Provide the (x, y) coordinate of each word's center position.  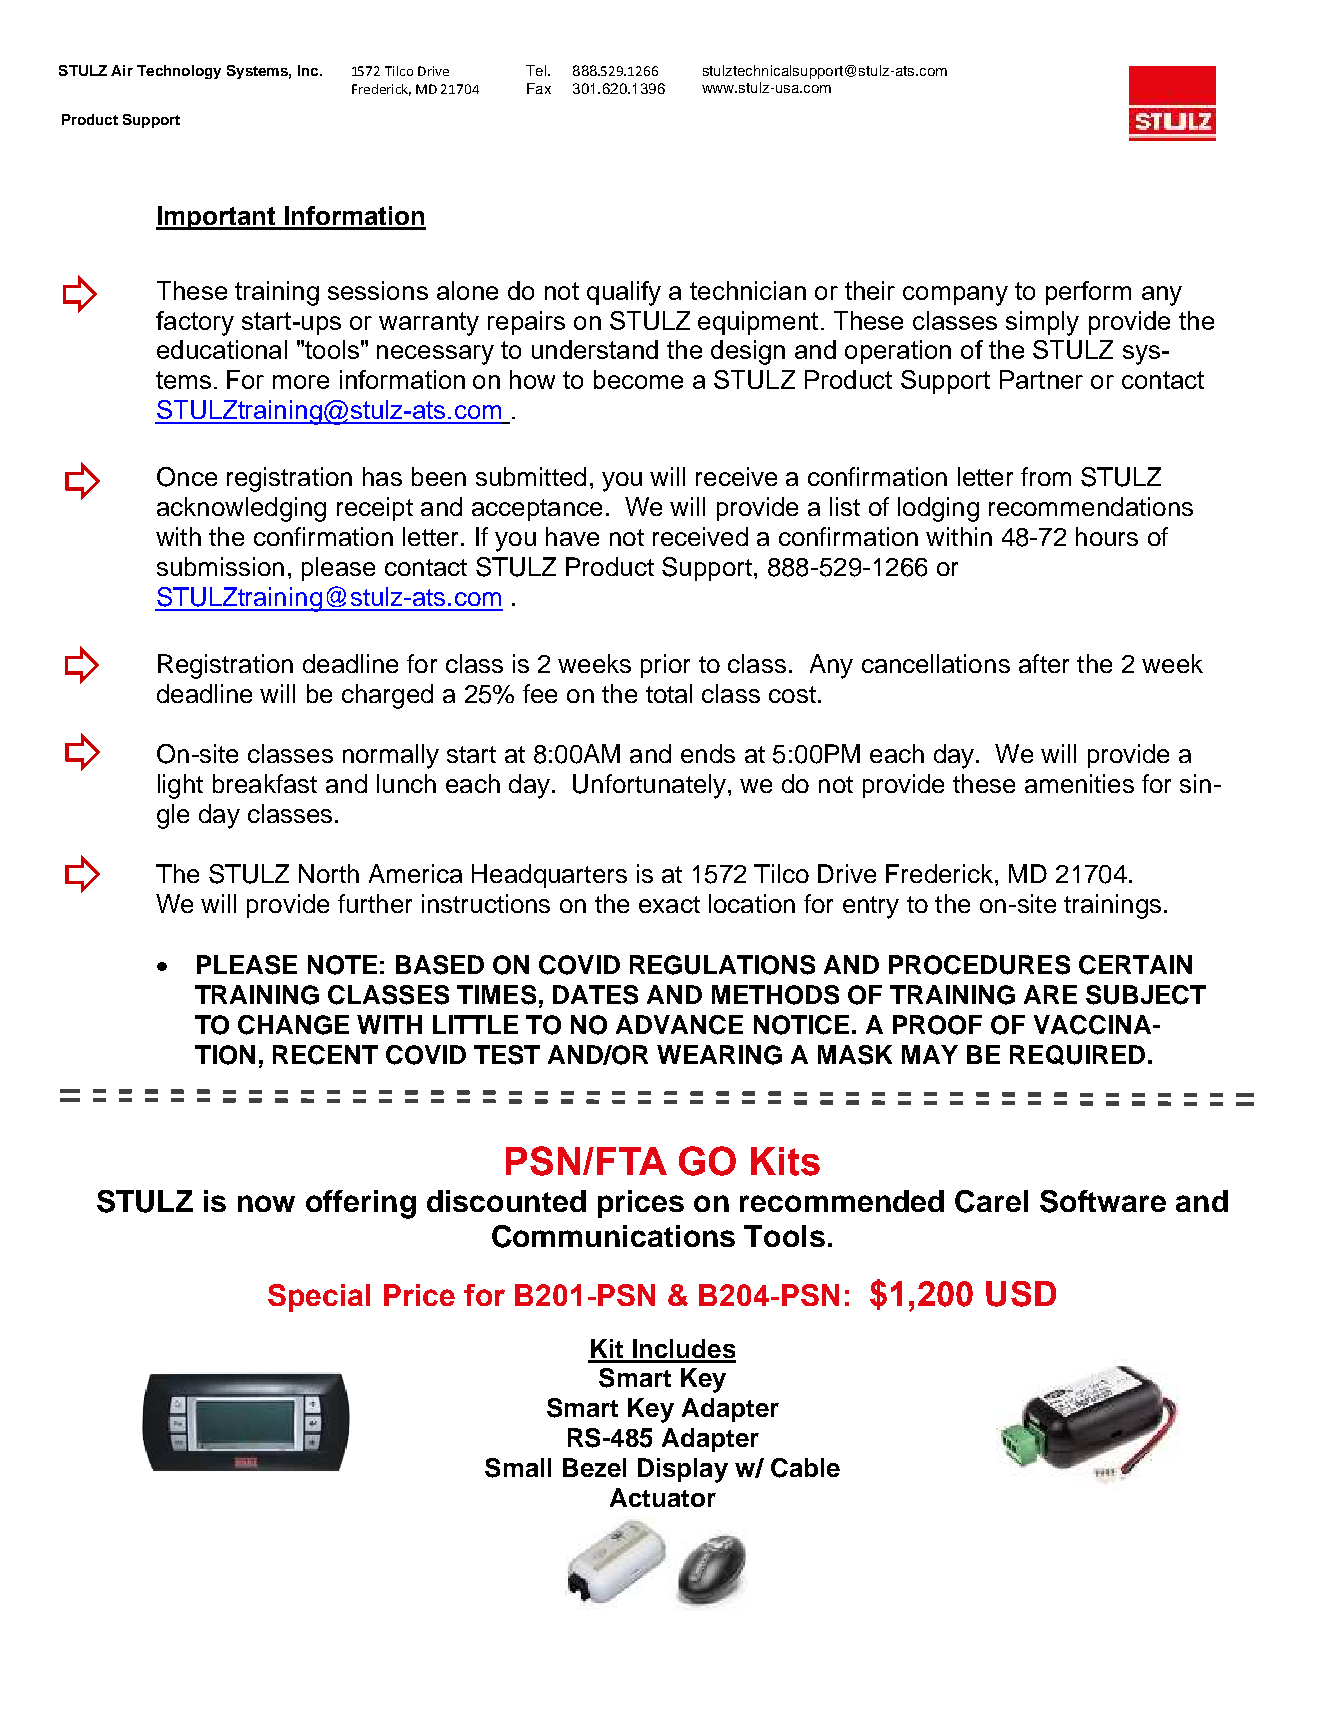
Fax (539, 88)
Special (319, 1298)
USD (1021, 1294)
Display (683, 1470)
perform (1088, 293)
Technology (179, 72)
